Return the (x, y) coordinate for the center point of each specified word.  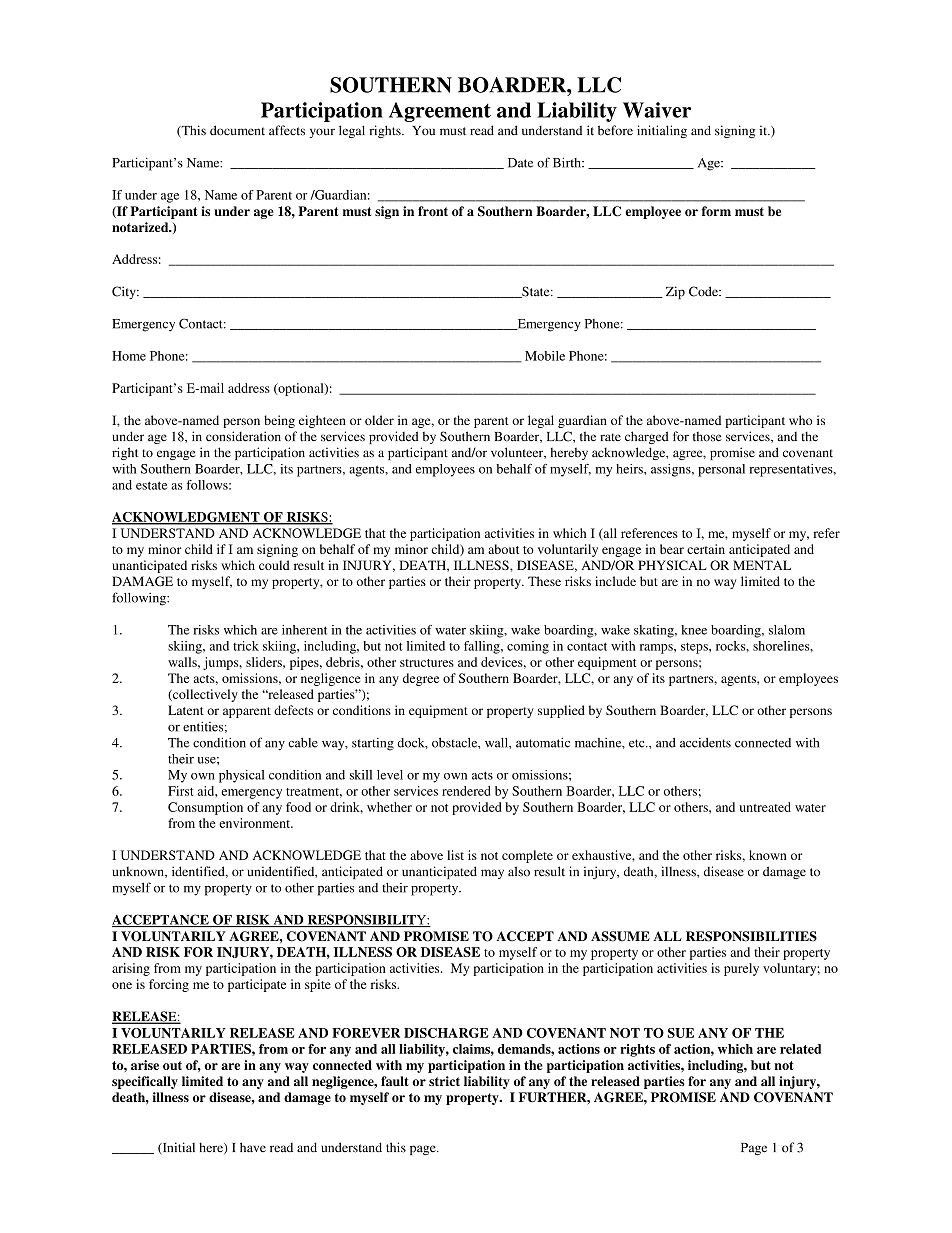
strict (444, 1081)
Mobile (545, 356)
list (455, 855)
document (237, 130)
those (707, 437)
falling (483, 647)
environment (256, 823)
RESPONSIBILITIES (751, 936)
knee (694, 630)
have (253, 1147)
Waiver (657, 110)
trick (246, 646)
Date (520, 163)
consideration (243, 436)
